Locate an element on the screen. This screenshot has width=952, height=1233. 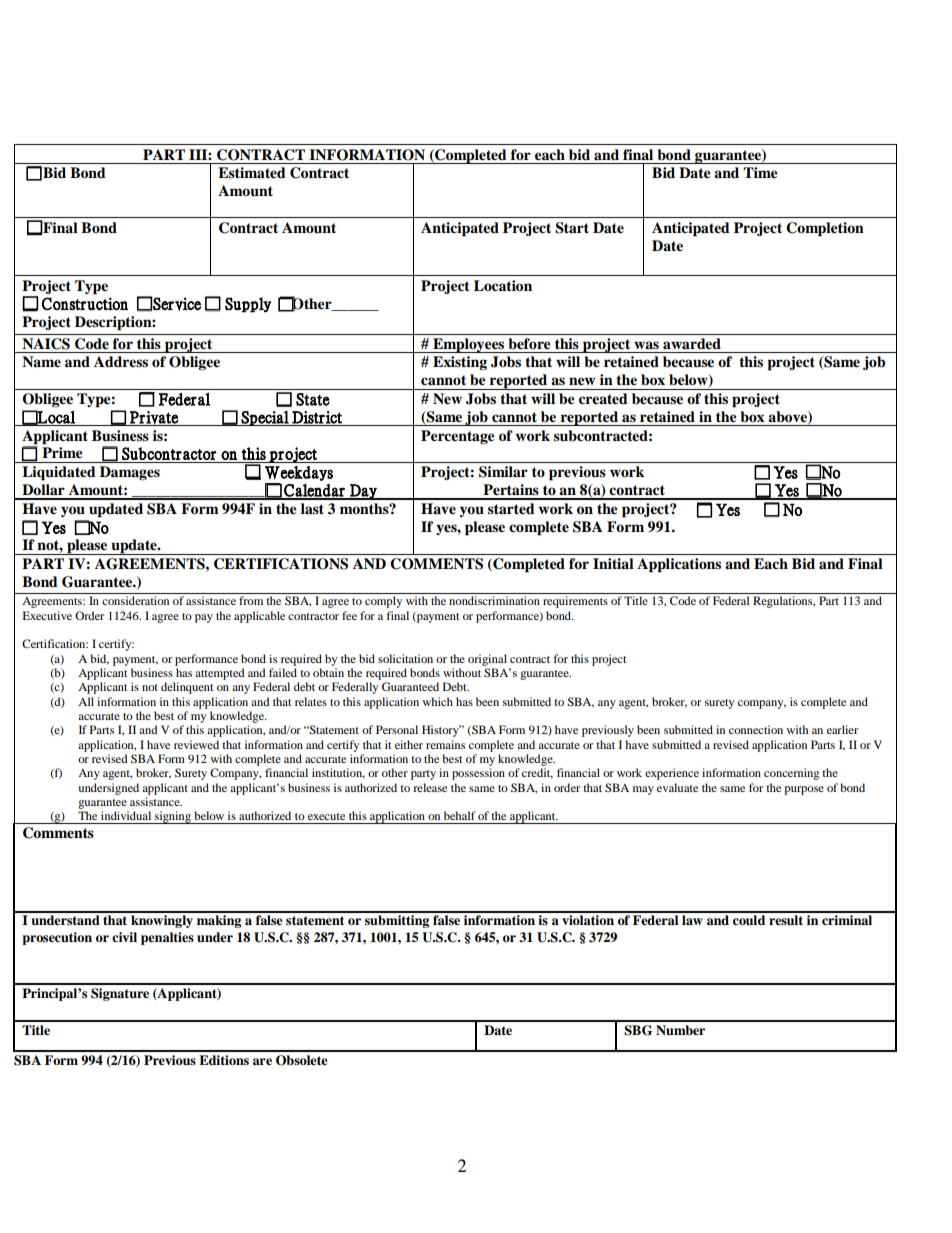
Time is located at coordinates (760, 173).
